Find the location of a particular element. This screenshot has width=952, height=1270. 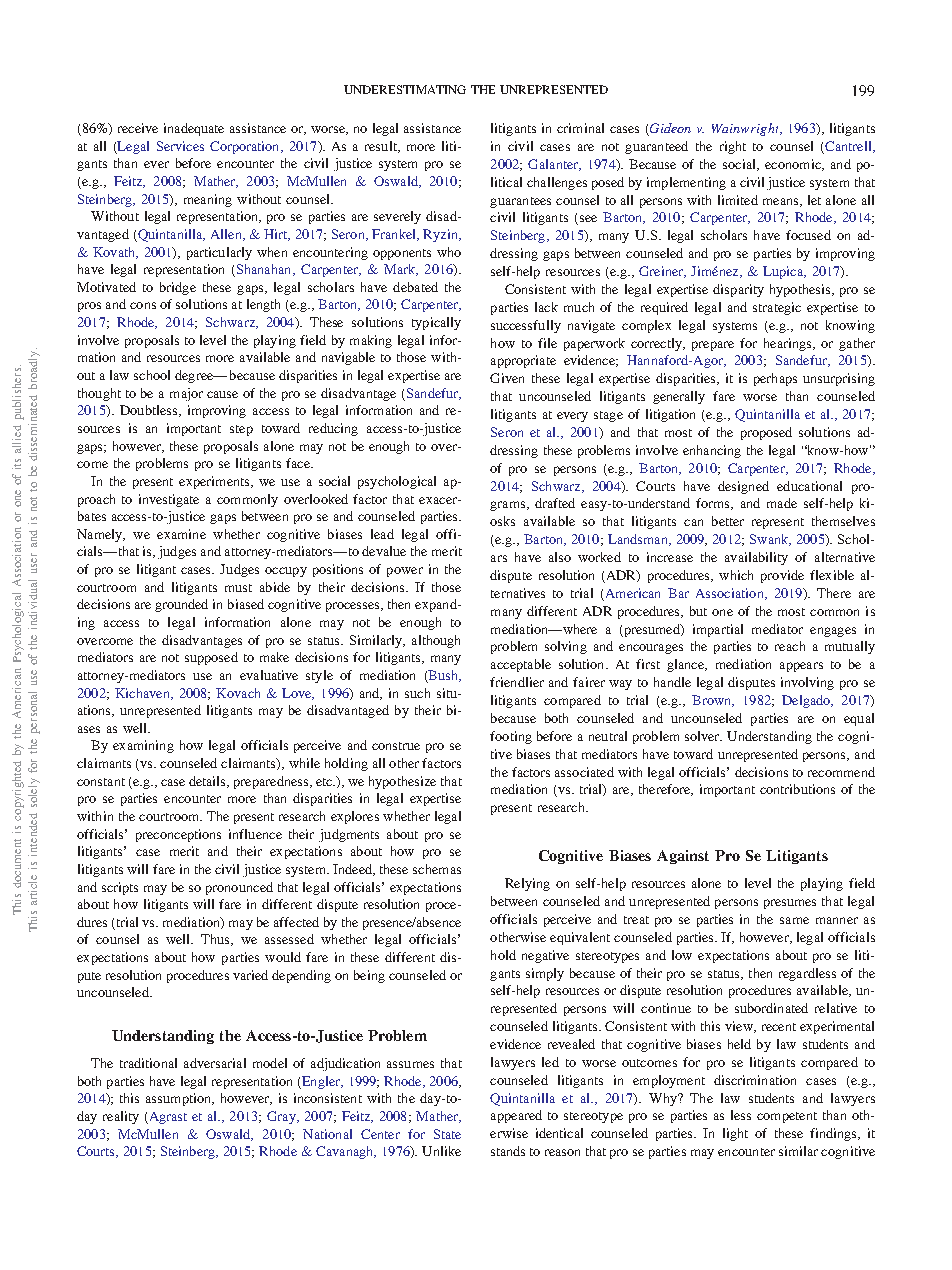

perhaps is located at coordinates (775, 379).
